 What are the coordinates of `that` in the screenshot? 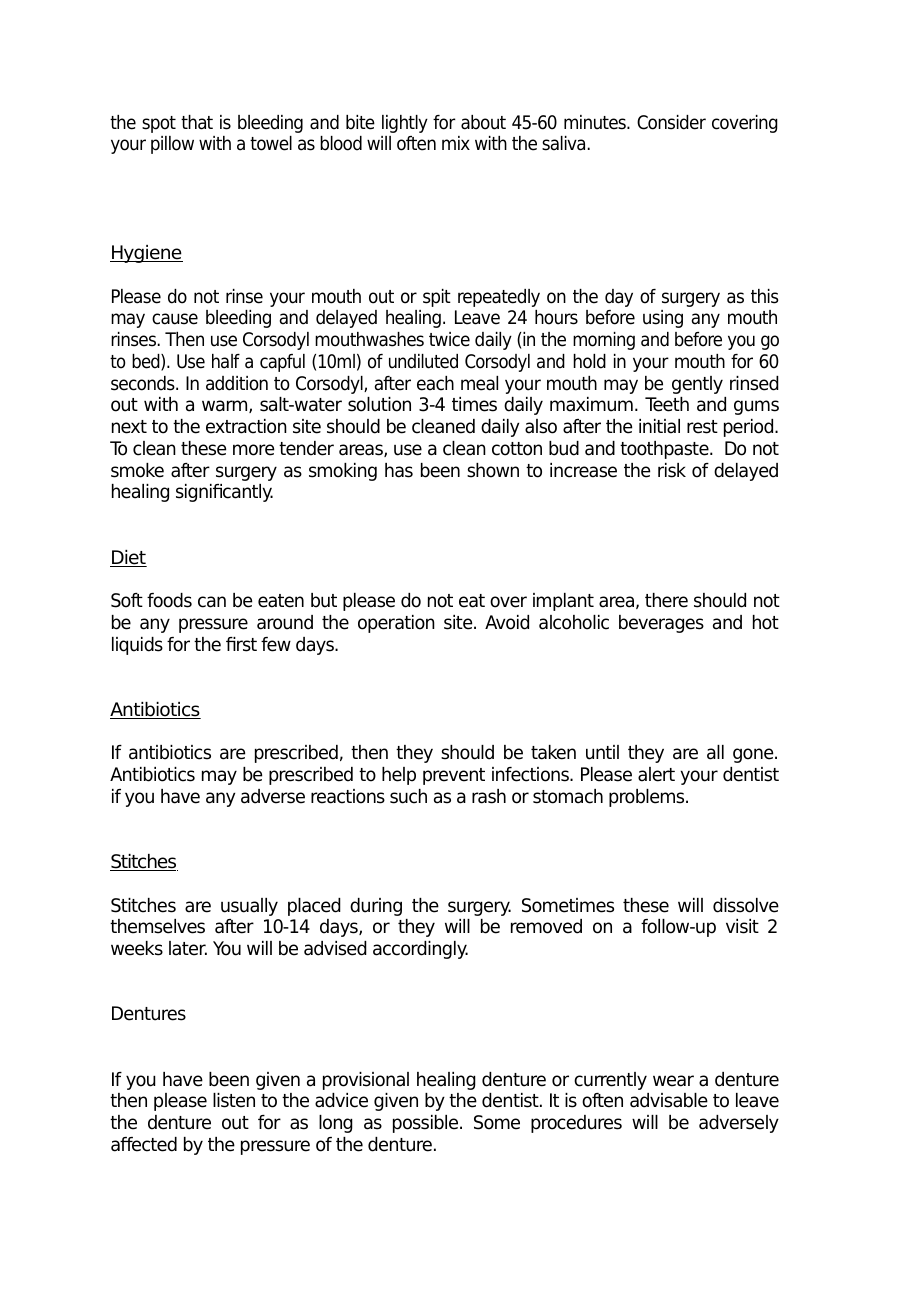 It's located at (197, 122).
